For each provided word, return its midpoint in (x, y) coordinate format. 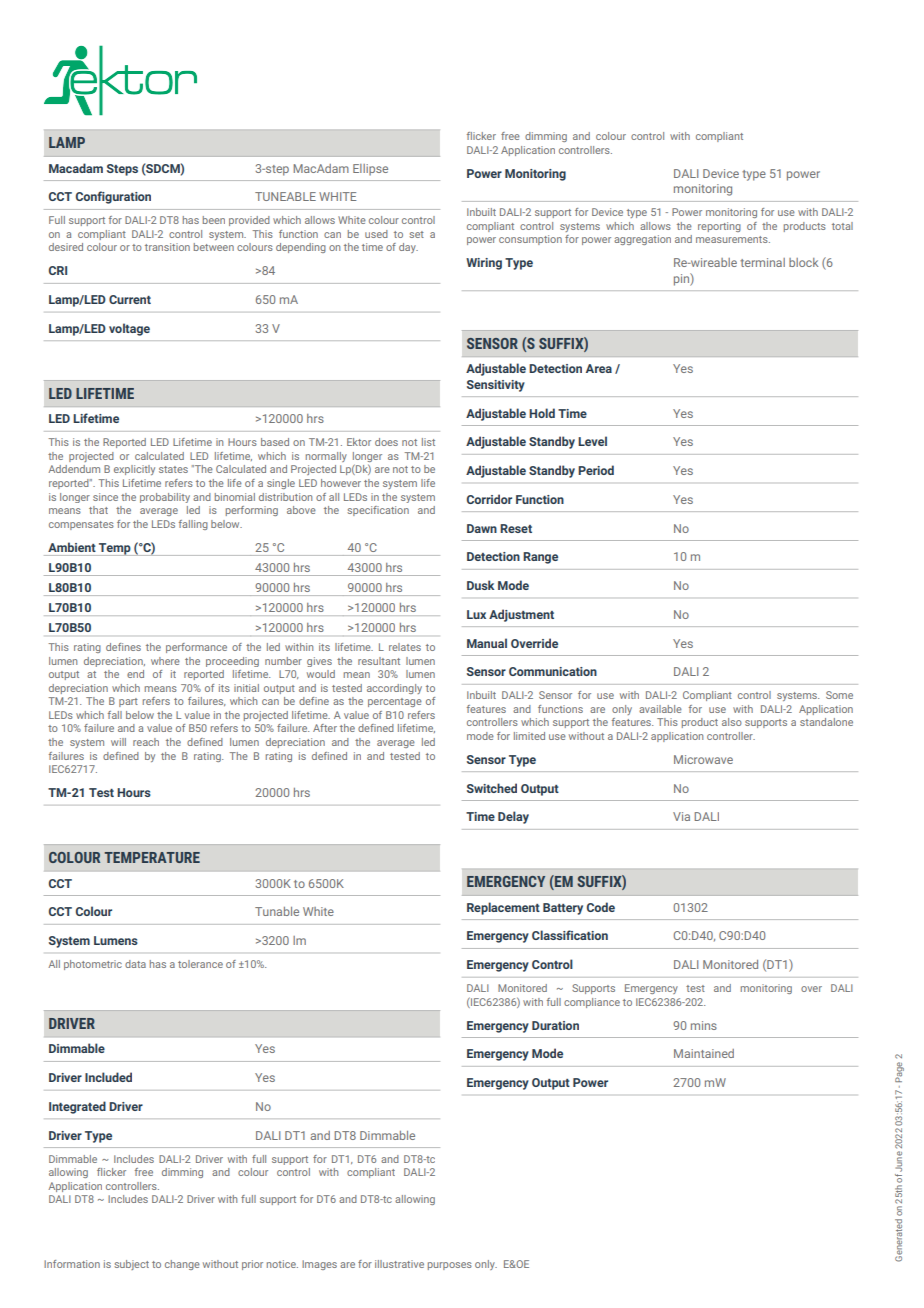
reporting (719, 227)
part (128, 702)
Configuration (113, 197)
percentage (395, 702)
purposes (450, 1266)
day (408, 248)
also (732, 722)
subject (131, 1265)
